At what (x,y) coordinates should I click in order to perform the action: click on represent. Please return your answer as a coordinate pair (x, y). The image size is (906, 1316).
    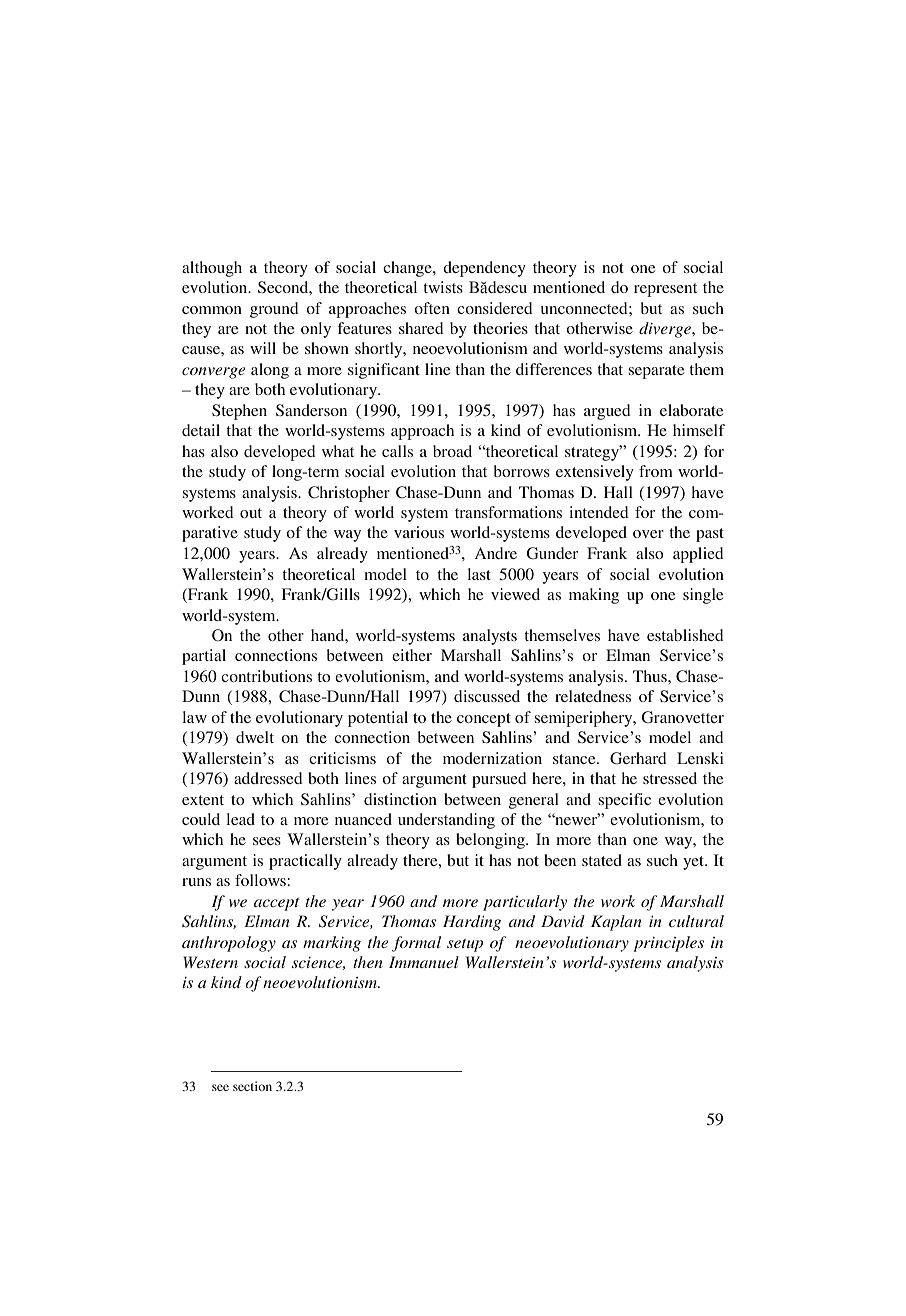
    Looking at the image, I should click on (665, 290).
